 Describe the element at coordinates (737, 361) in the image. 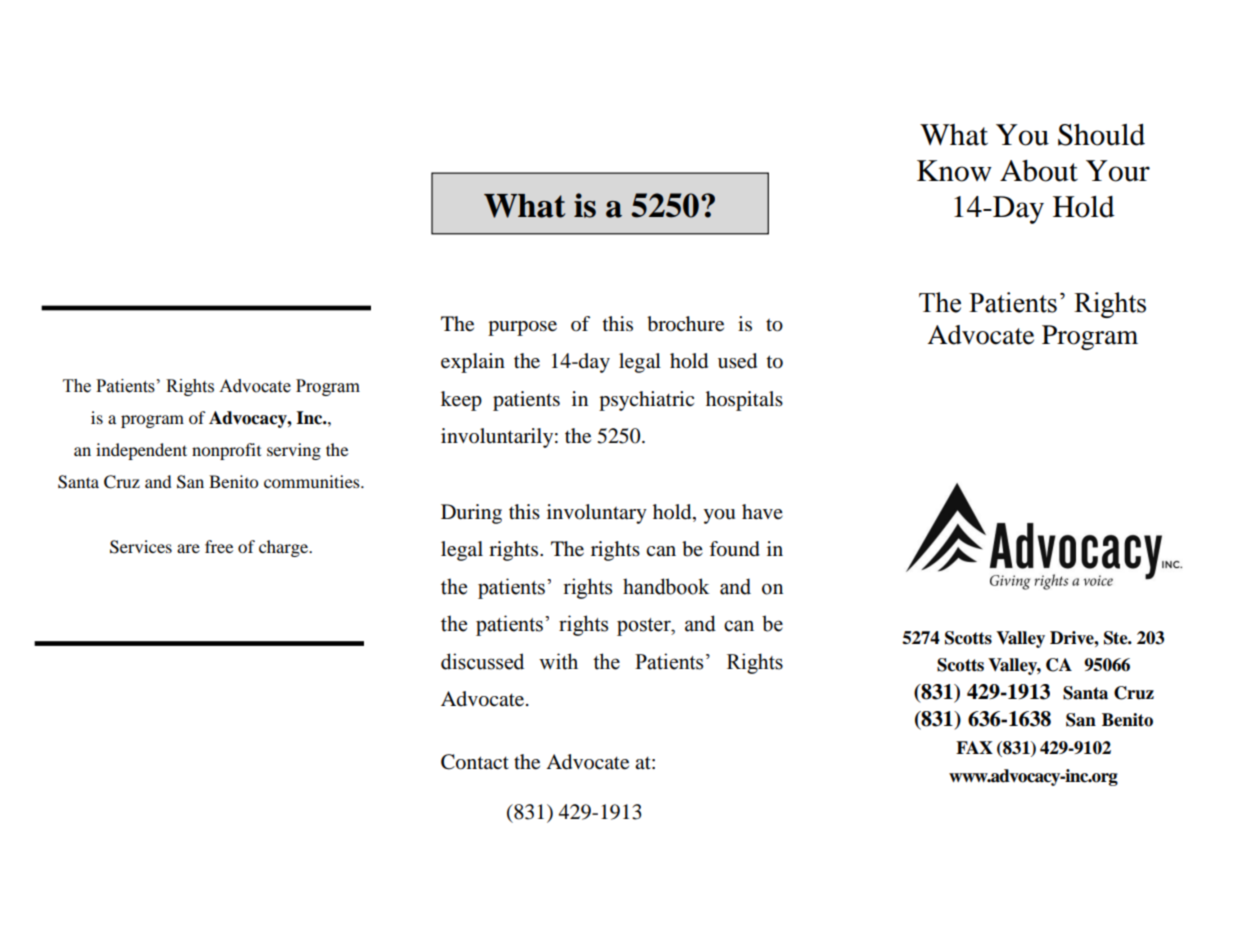

I see `used` at that location.
